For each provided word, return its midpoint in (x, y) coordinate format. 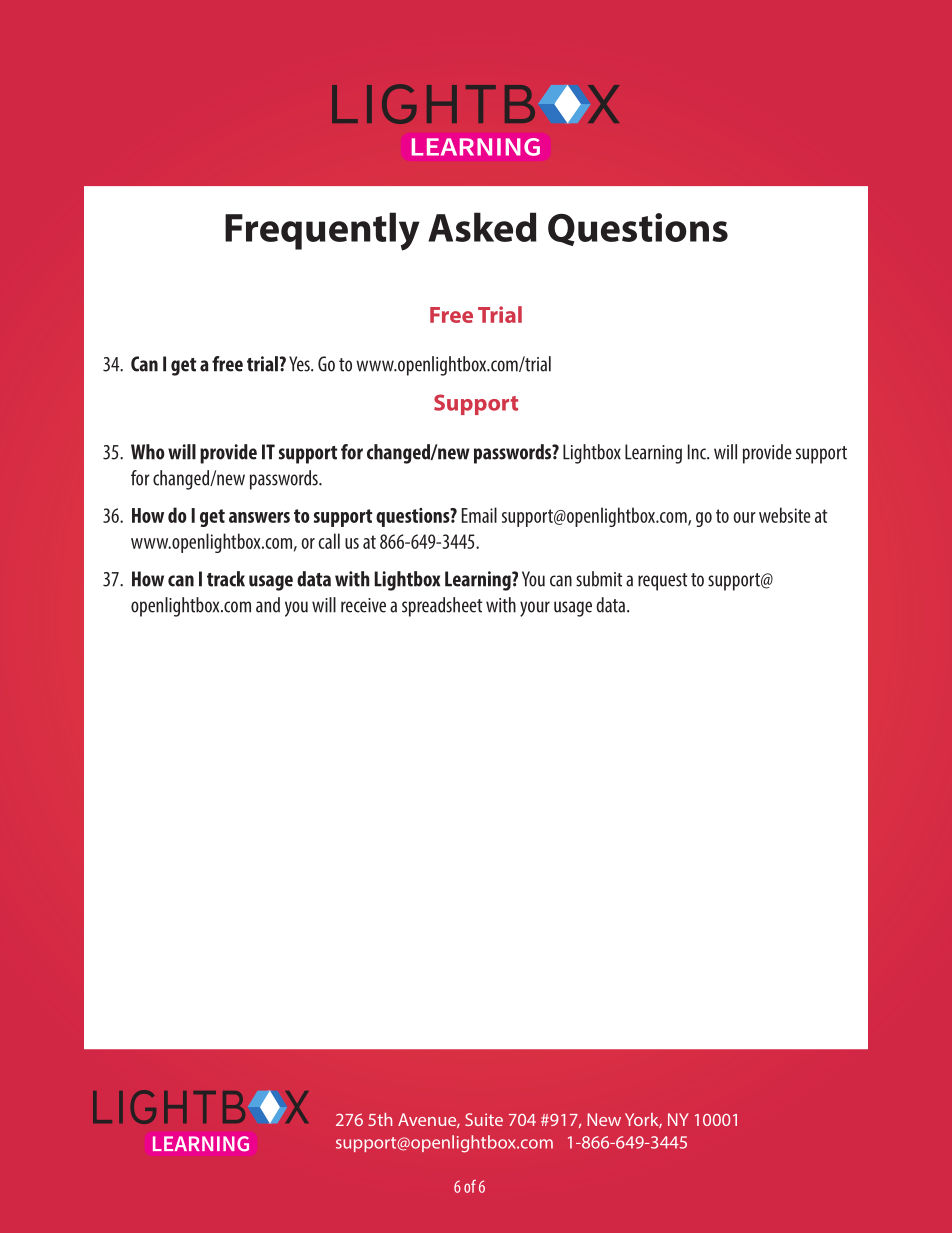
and (268, 605)
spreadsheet (442, 607)
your (535, 609)
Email (479, 515)
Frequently (322, 231)
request (663, 582)
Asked (482, 227)
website (785, 515)
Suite (484, 1119)
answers (259, 517)
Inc (698, 452)
